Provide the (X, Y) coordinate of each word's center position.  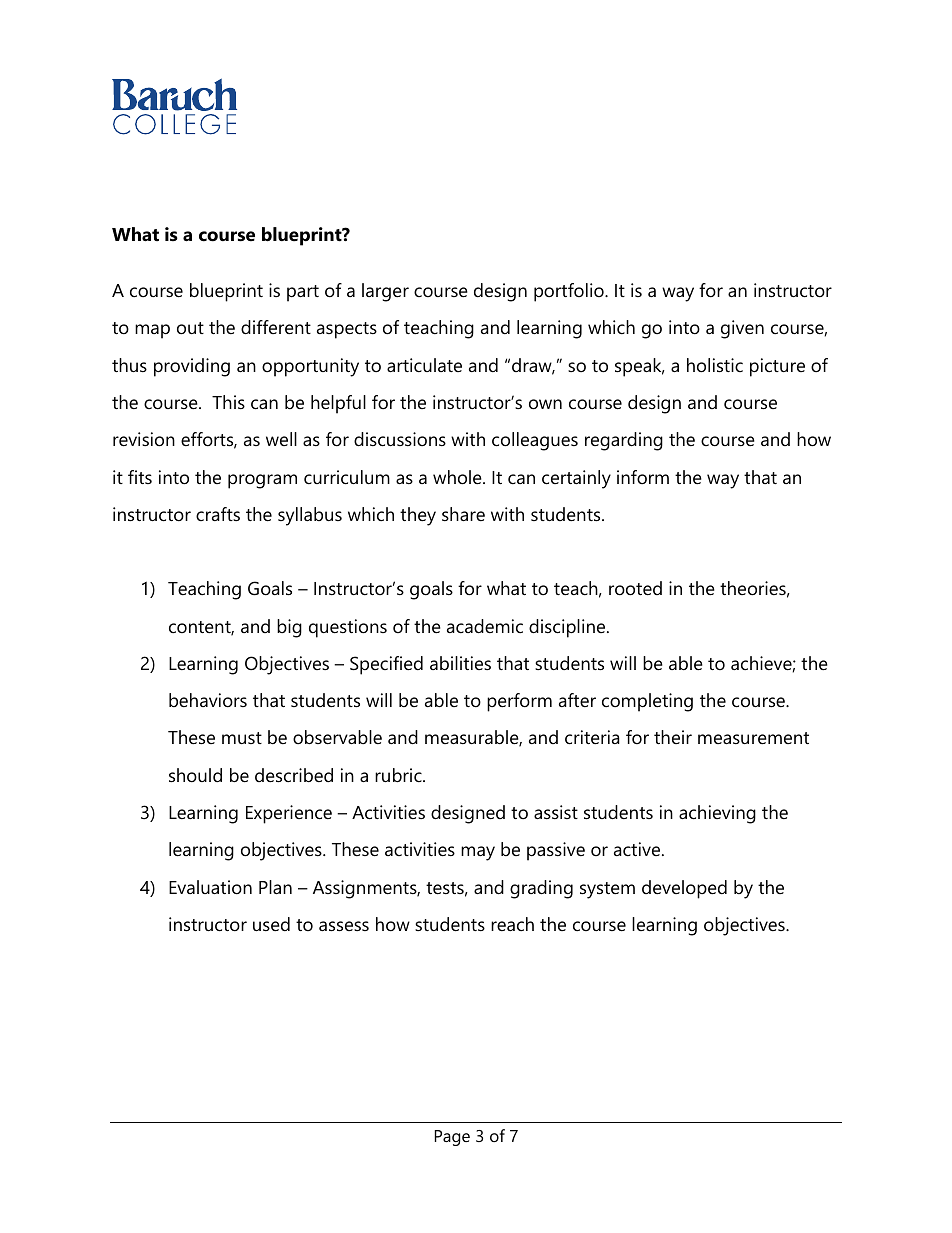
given (742, 329)
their (673, 737)
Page (452, 1138)
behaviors (208, 700)
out (190, 328)
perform (519, 702)
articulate (424, 365)
